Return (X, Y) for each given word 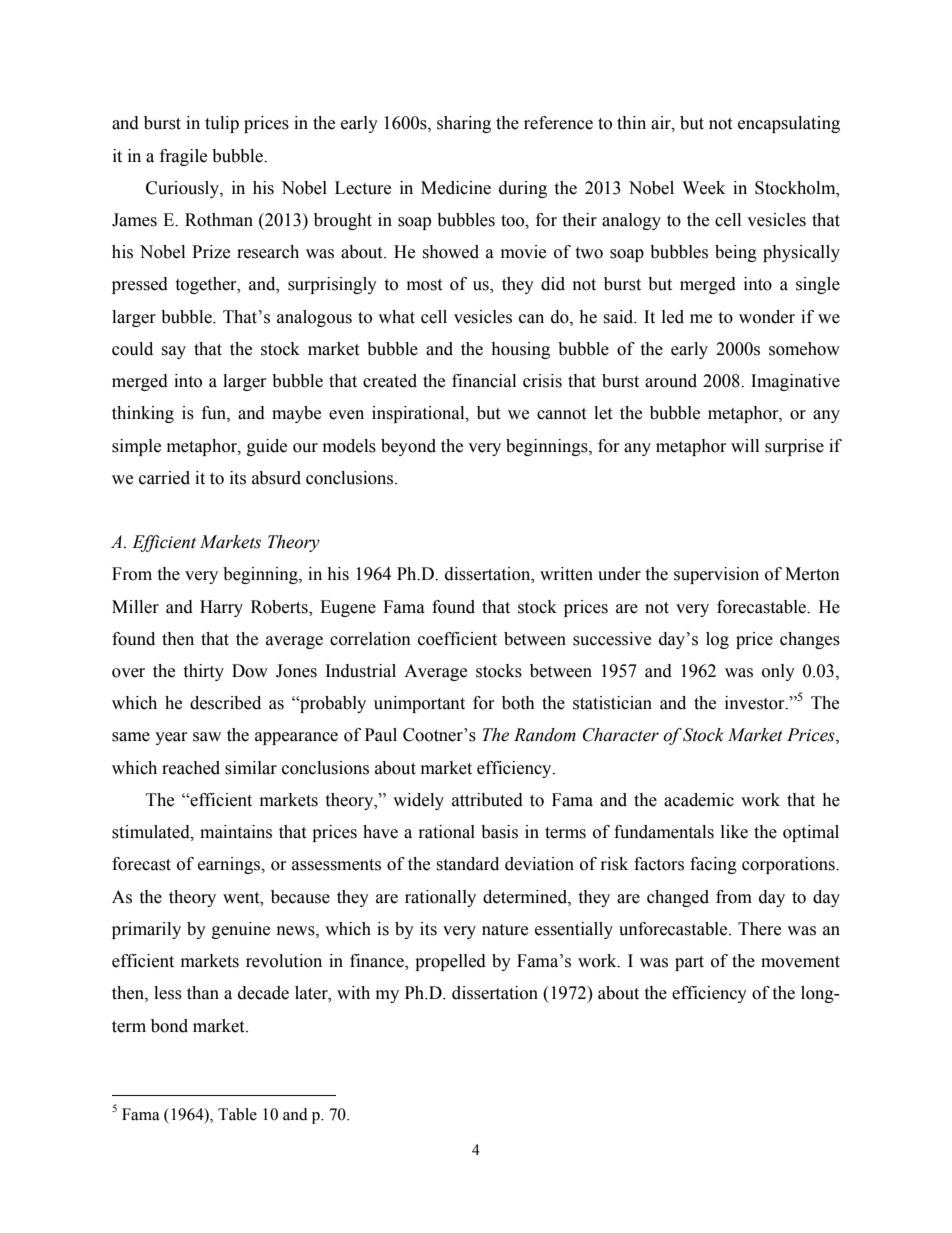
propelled (450, 962)
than (203, 993)
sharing (464, 124)
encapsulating (789, 124)
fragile (183, 157)
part (689, 963)
